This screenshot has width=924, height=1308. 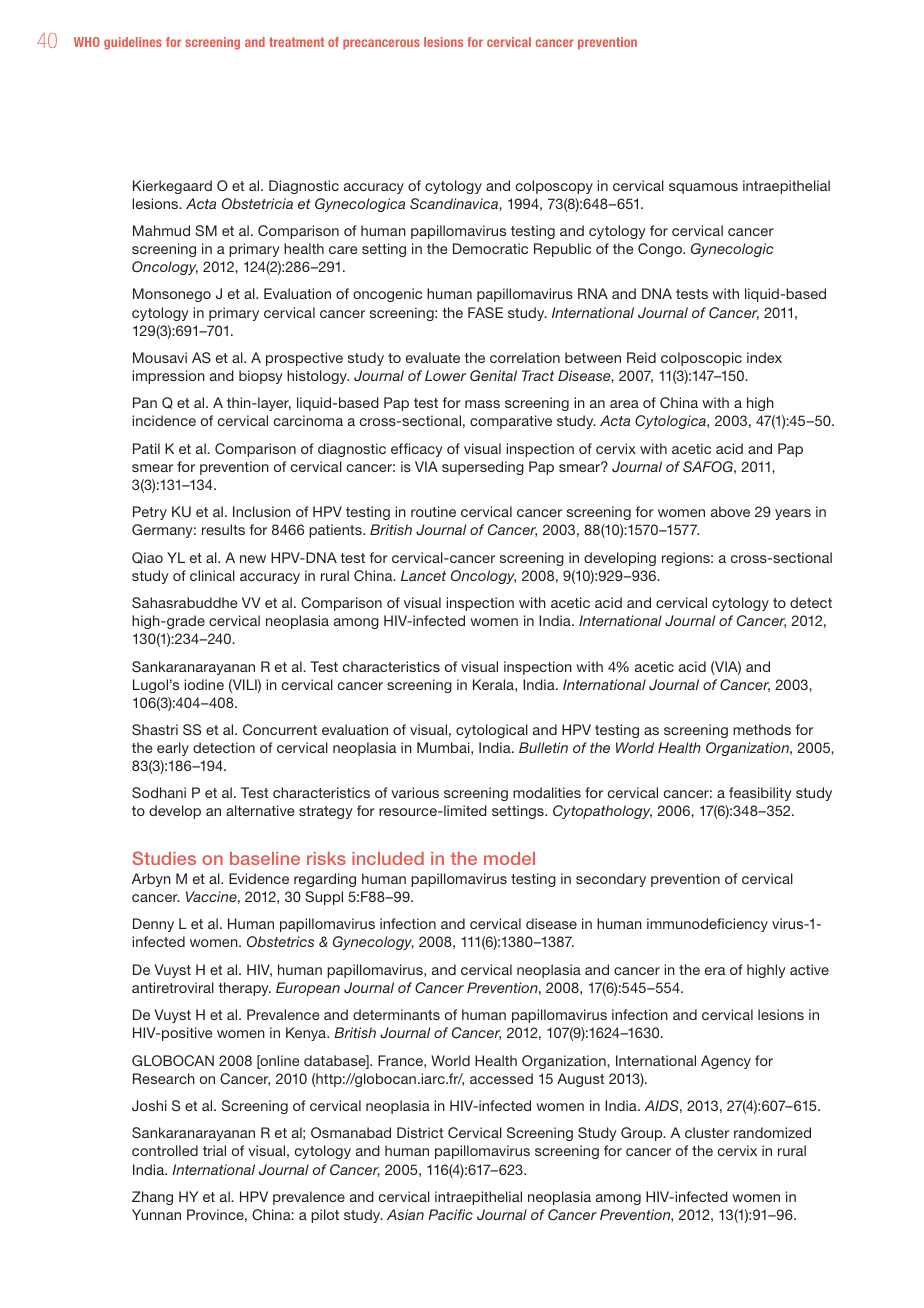 What do you see at coordinates (762, 729) in the screenshot?
I see `methods` at bounding box center [762, 729].
